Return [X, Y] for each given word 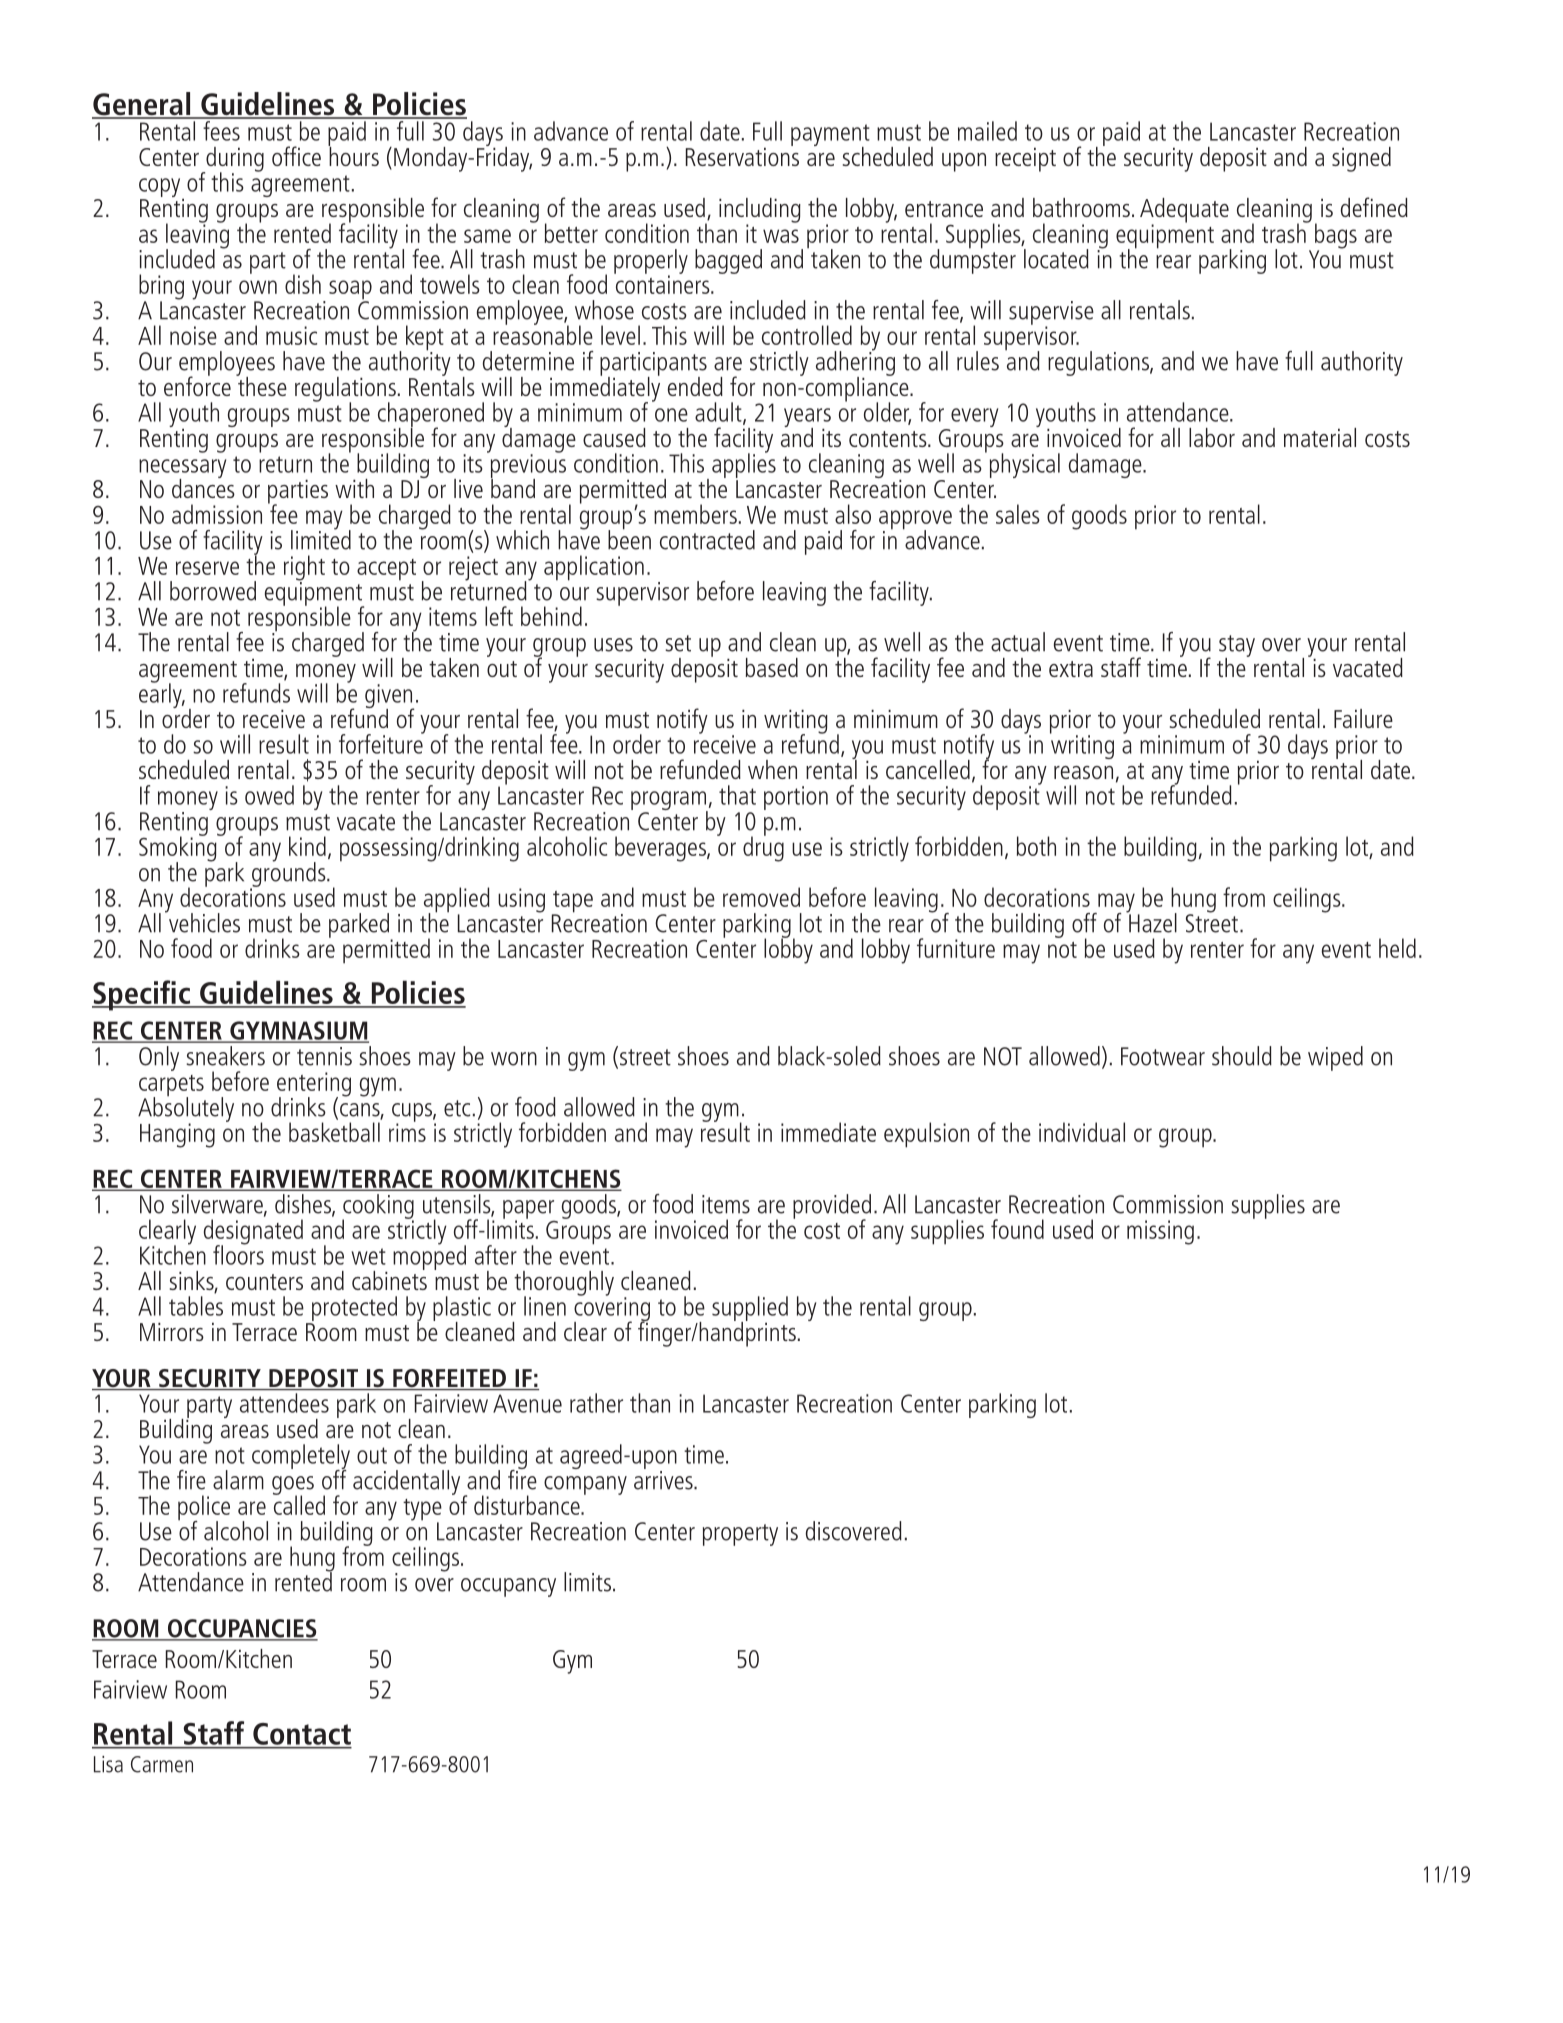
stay [1237, 647]
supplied [750, 1309]
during [234, 160]
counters [264, 1282]
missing [1160, 1232]
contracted [707, 540]
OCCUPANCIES [241, 1629]
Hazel [1152, 922]
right [304, 569]
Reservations [742, 155]
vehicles [203, 922]
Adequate [1184, 211]
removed [761, 897]
